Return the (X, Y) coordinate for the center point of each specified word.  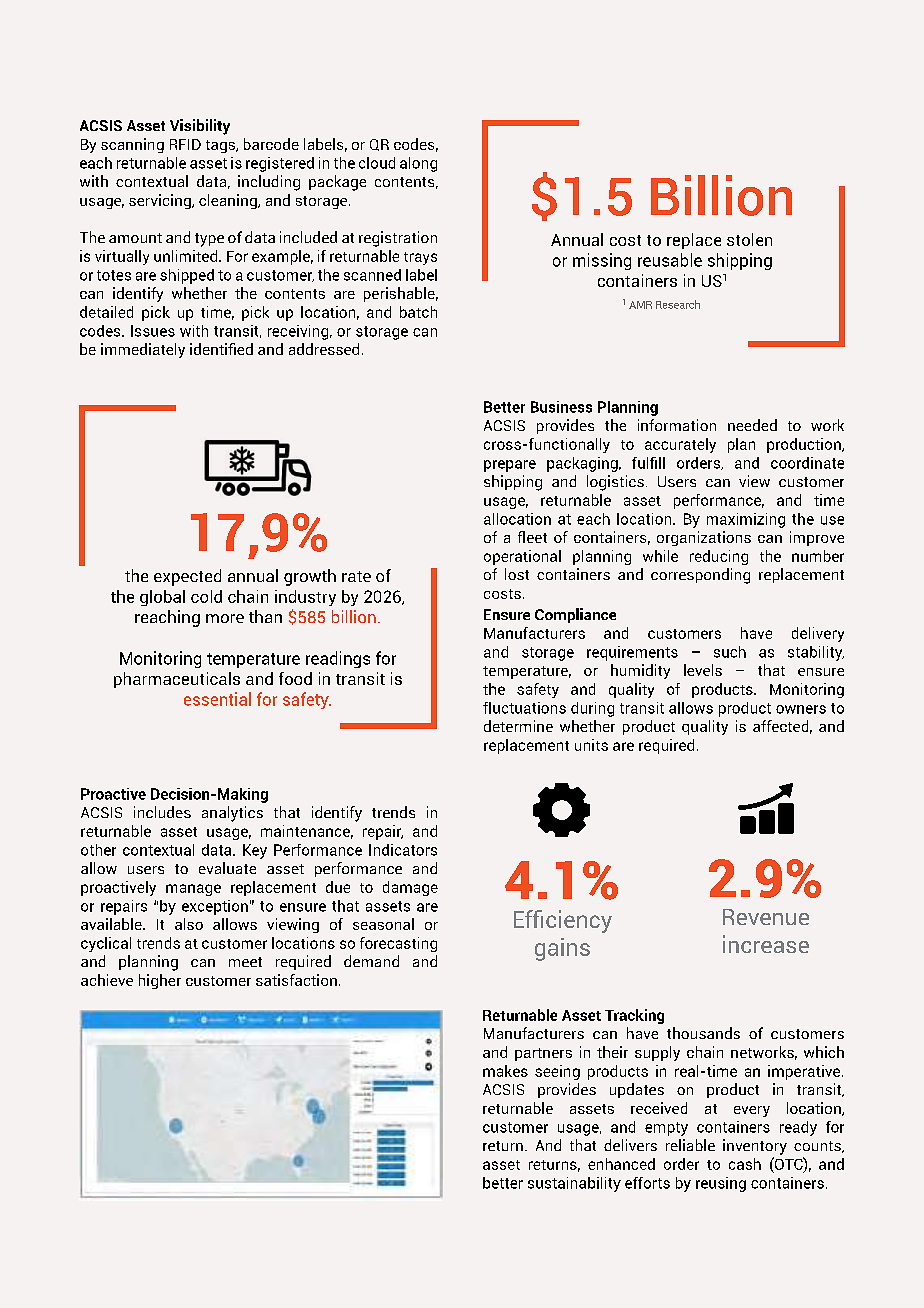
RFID (185, 144)
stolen (749, 239)
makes (505, 1071)
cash (745, 1164)
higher (160, 981)
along (418, 164)
